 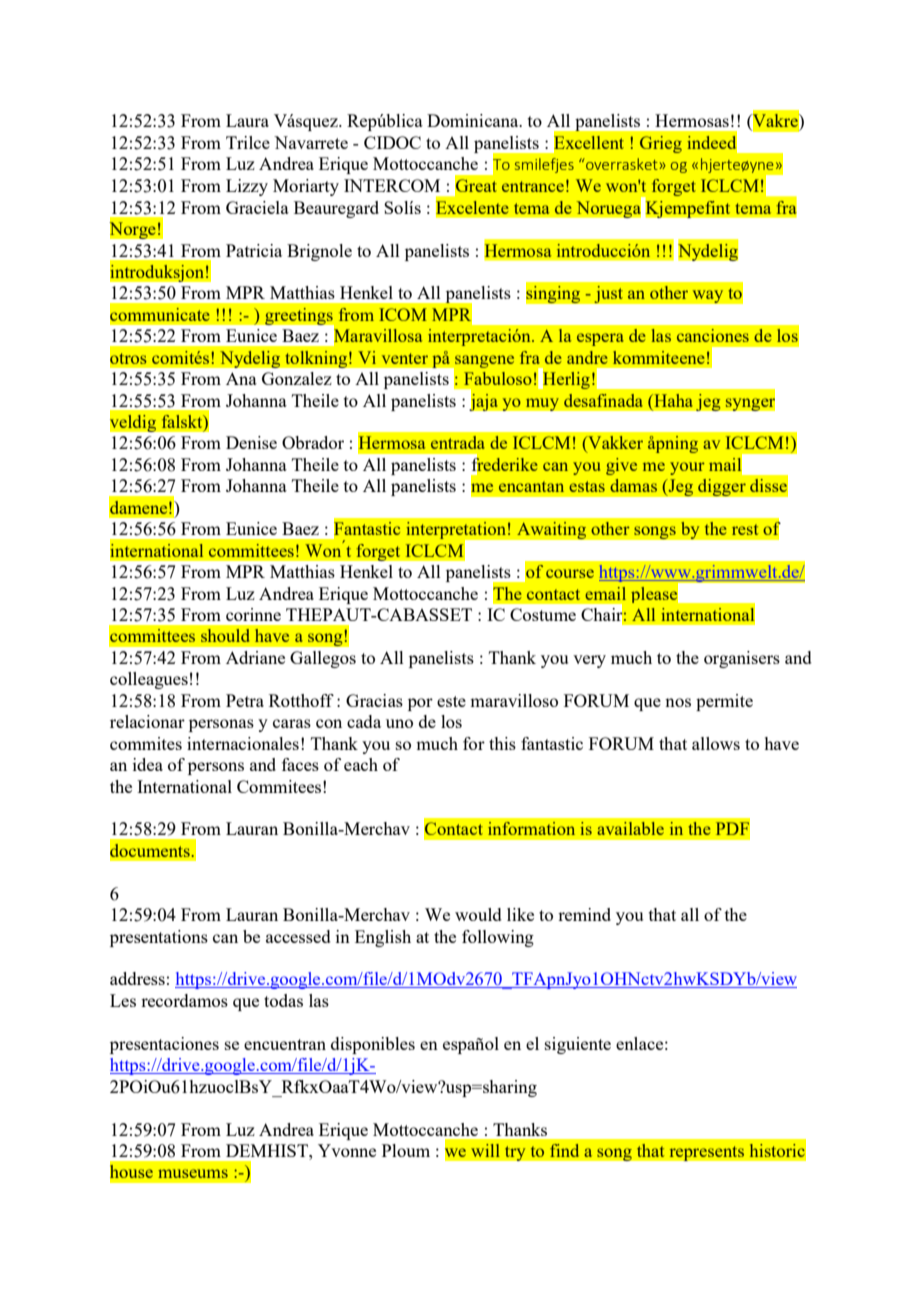 I want to click on INTERCOM, so click(x=392, y=185).
